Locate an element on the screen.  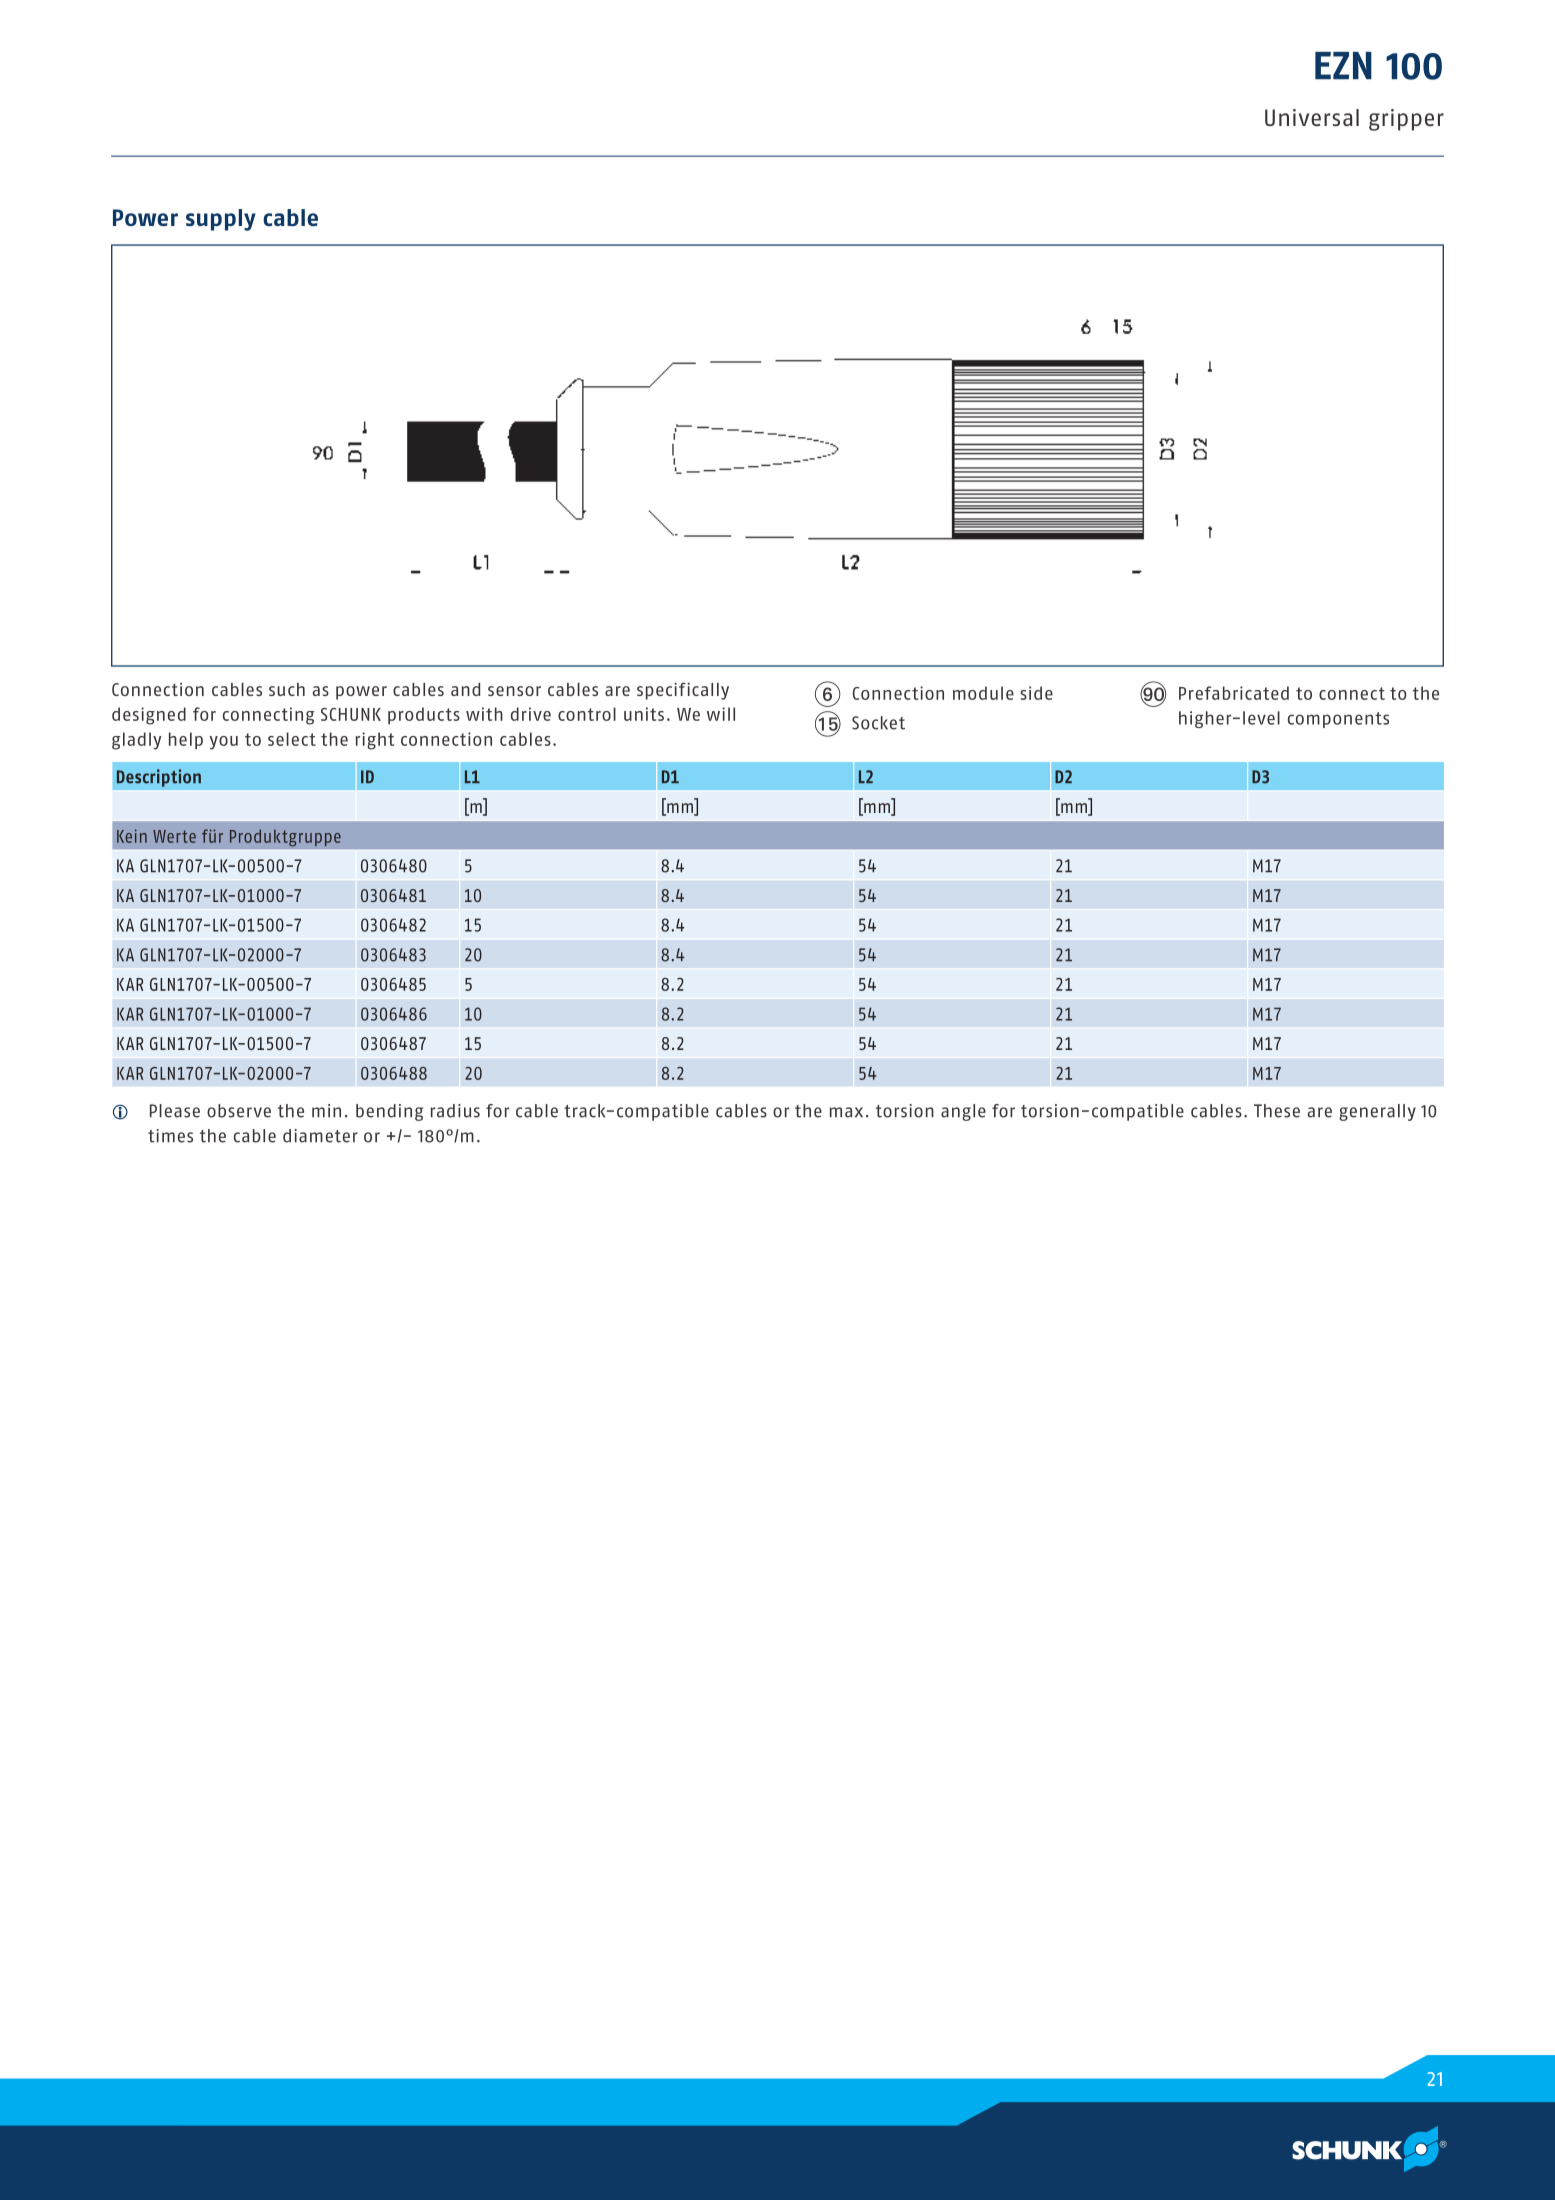
Prefabricated is located at coordinates (1234, 693).
